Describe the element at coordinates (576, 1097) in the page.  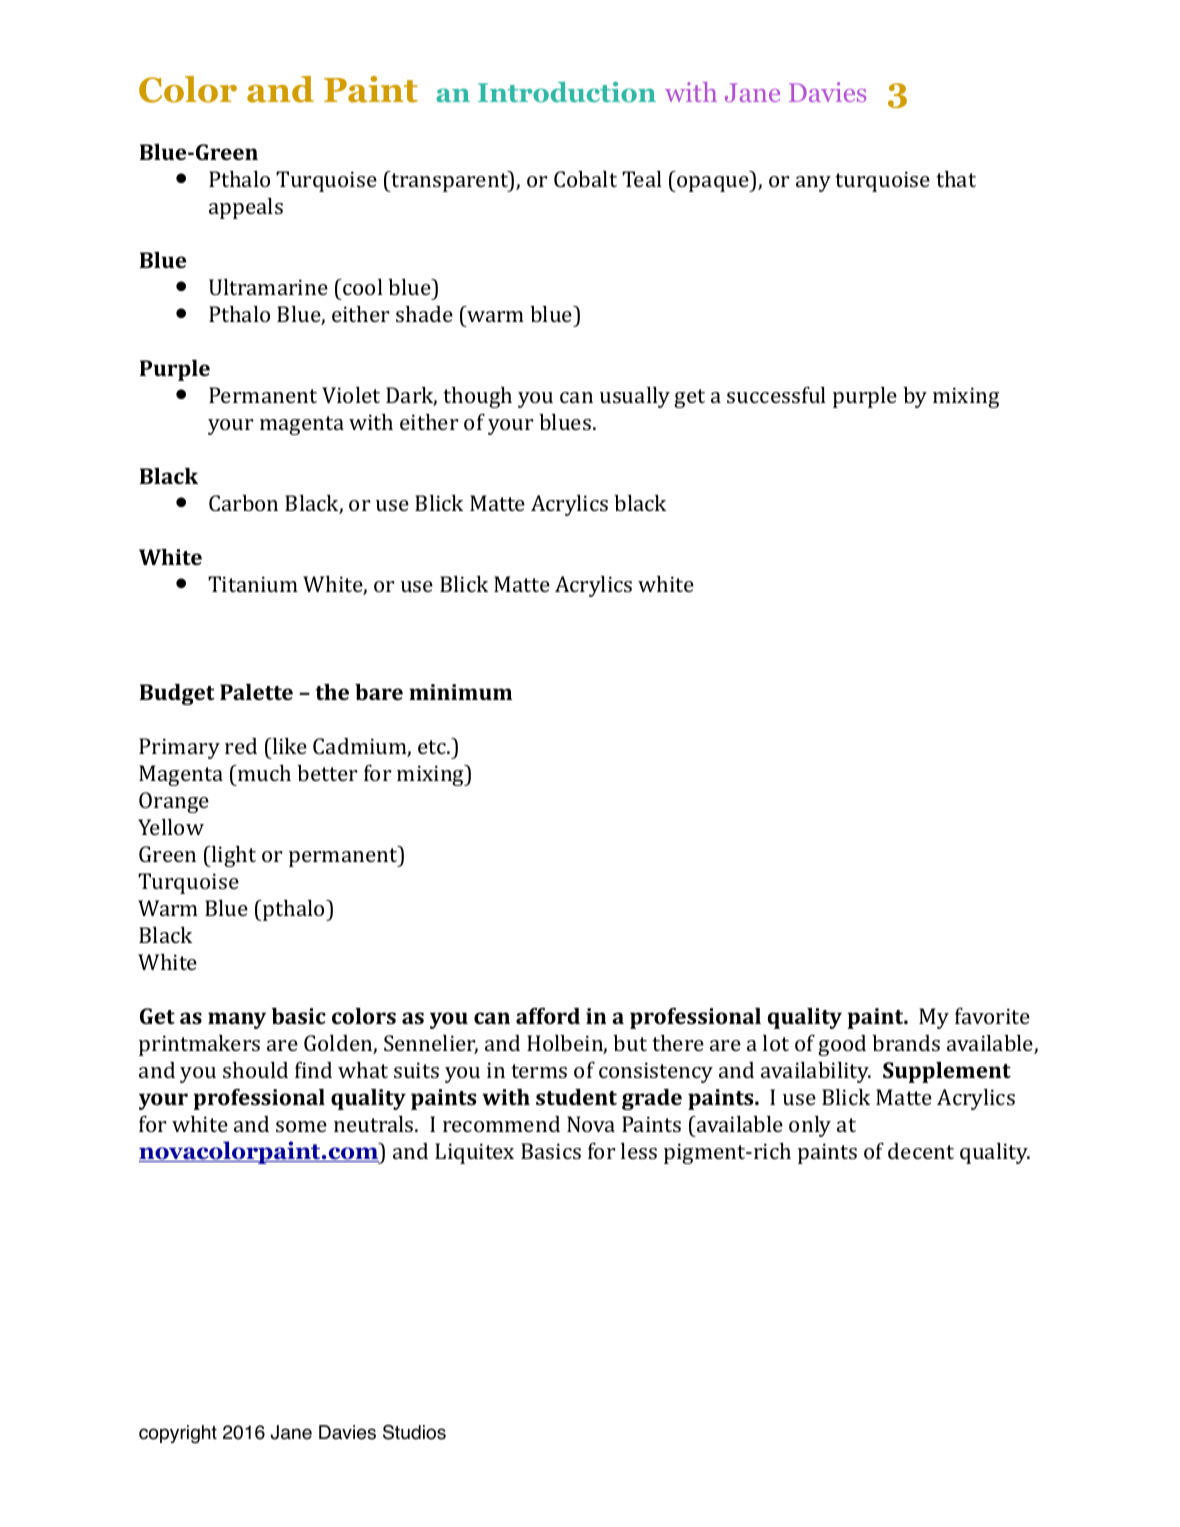
I see `student` at that location.
